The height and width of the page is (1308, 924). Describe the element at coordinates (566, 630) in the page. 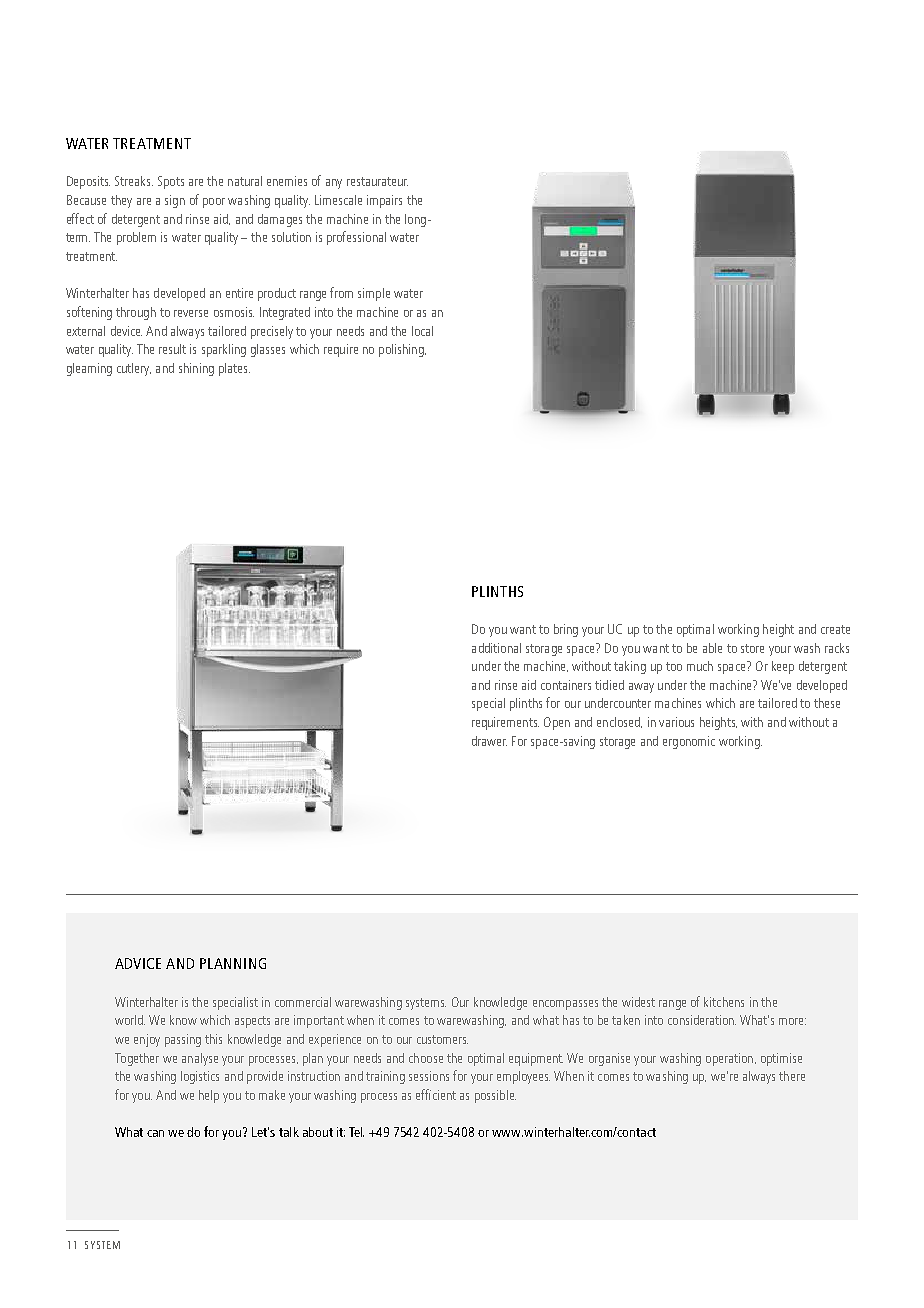

I see `bring` at that location.
